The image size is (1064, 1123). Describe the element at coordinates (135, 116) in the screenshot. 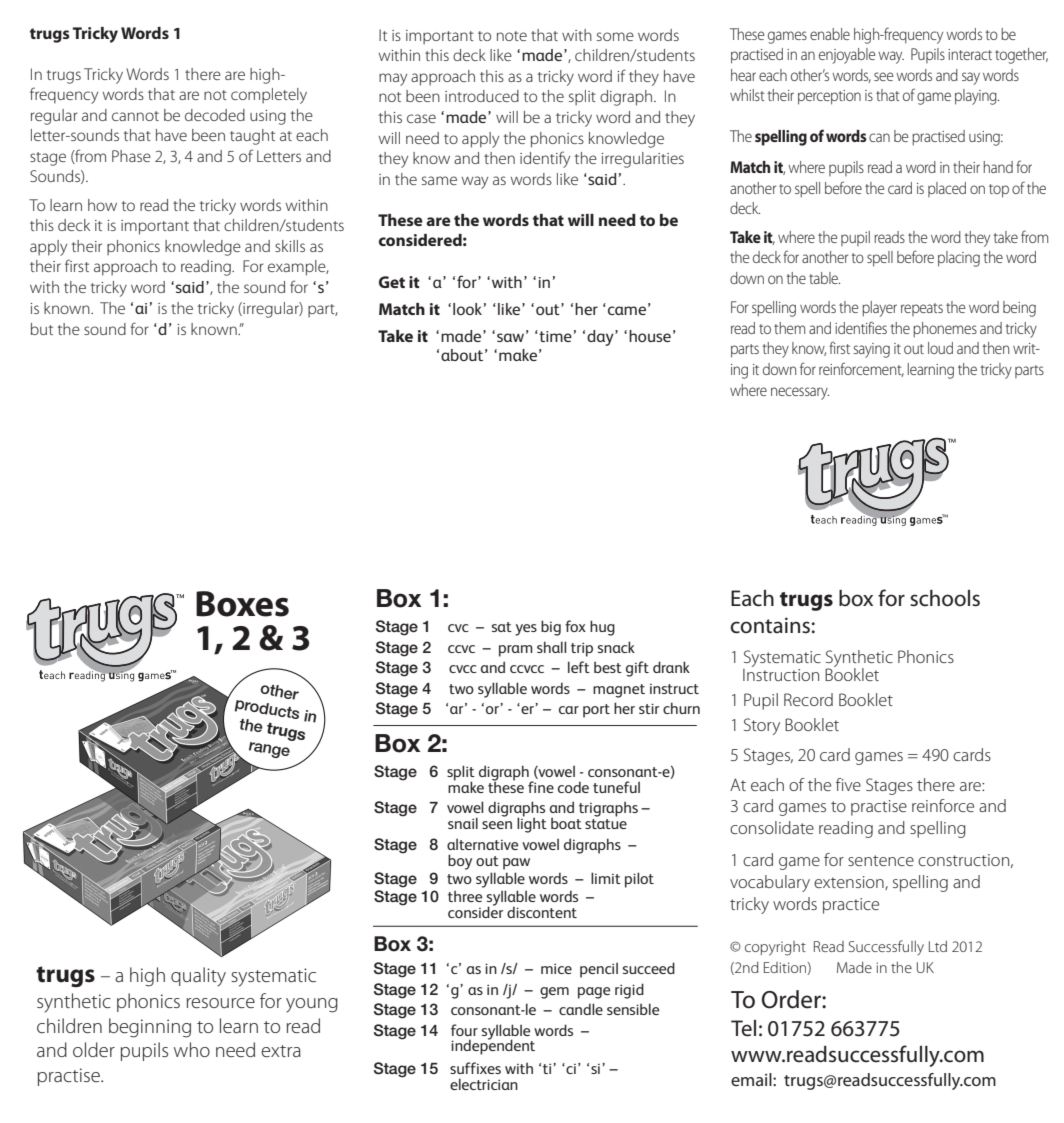

I see `cannot` at that location.
